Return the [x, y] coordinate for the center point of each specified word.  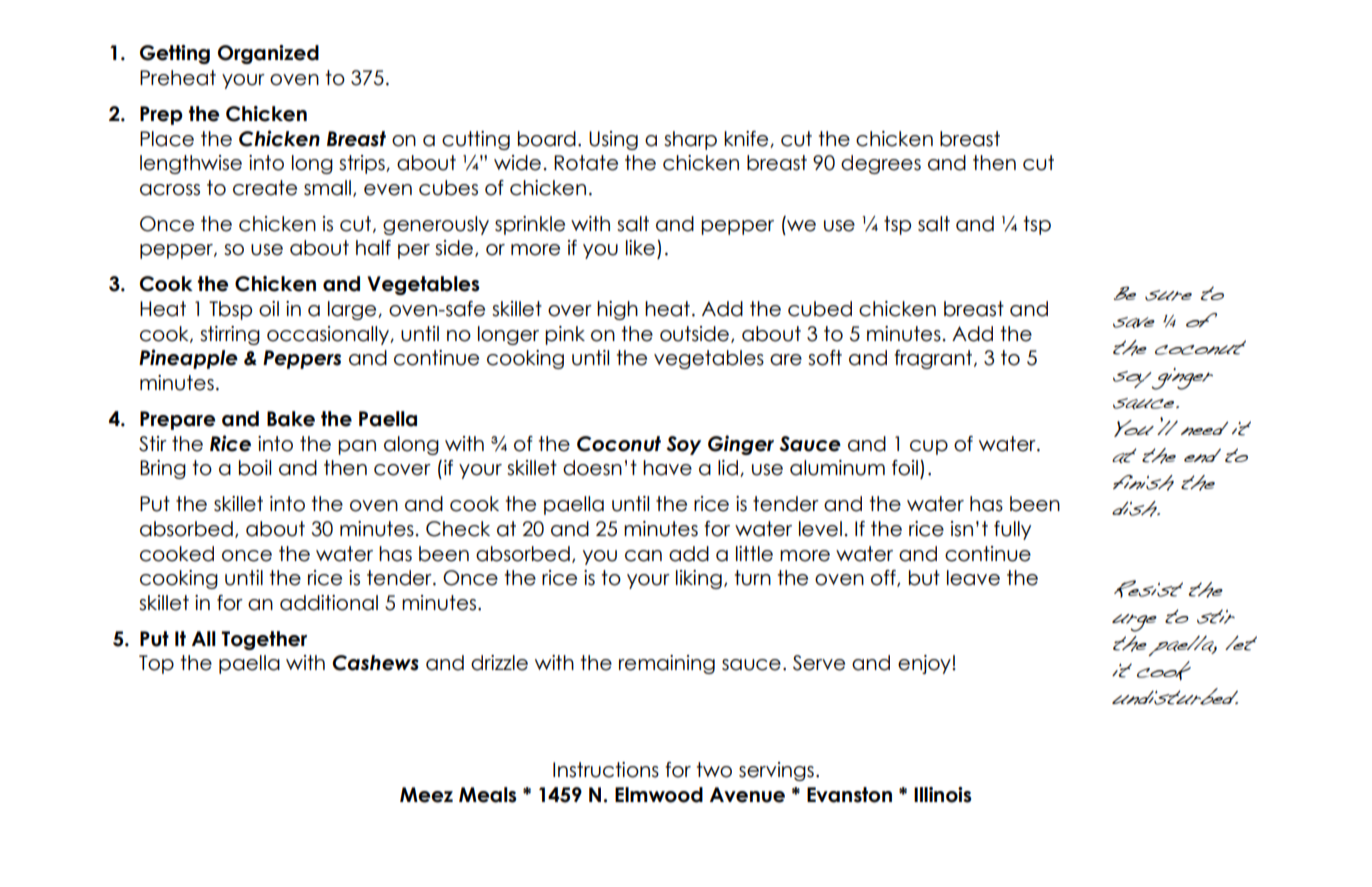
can [643, 556]
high [617, 310]
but [924, 578]
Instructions [606, 770]
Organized [268, 54]
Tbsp [230, 310]
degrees [881, 164]
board [547, 139]
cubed [820, 309]
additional [329, 603]
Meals [487, 795]
